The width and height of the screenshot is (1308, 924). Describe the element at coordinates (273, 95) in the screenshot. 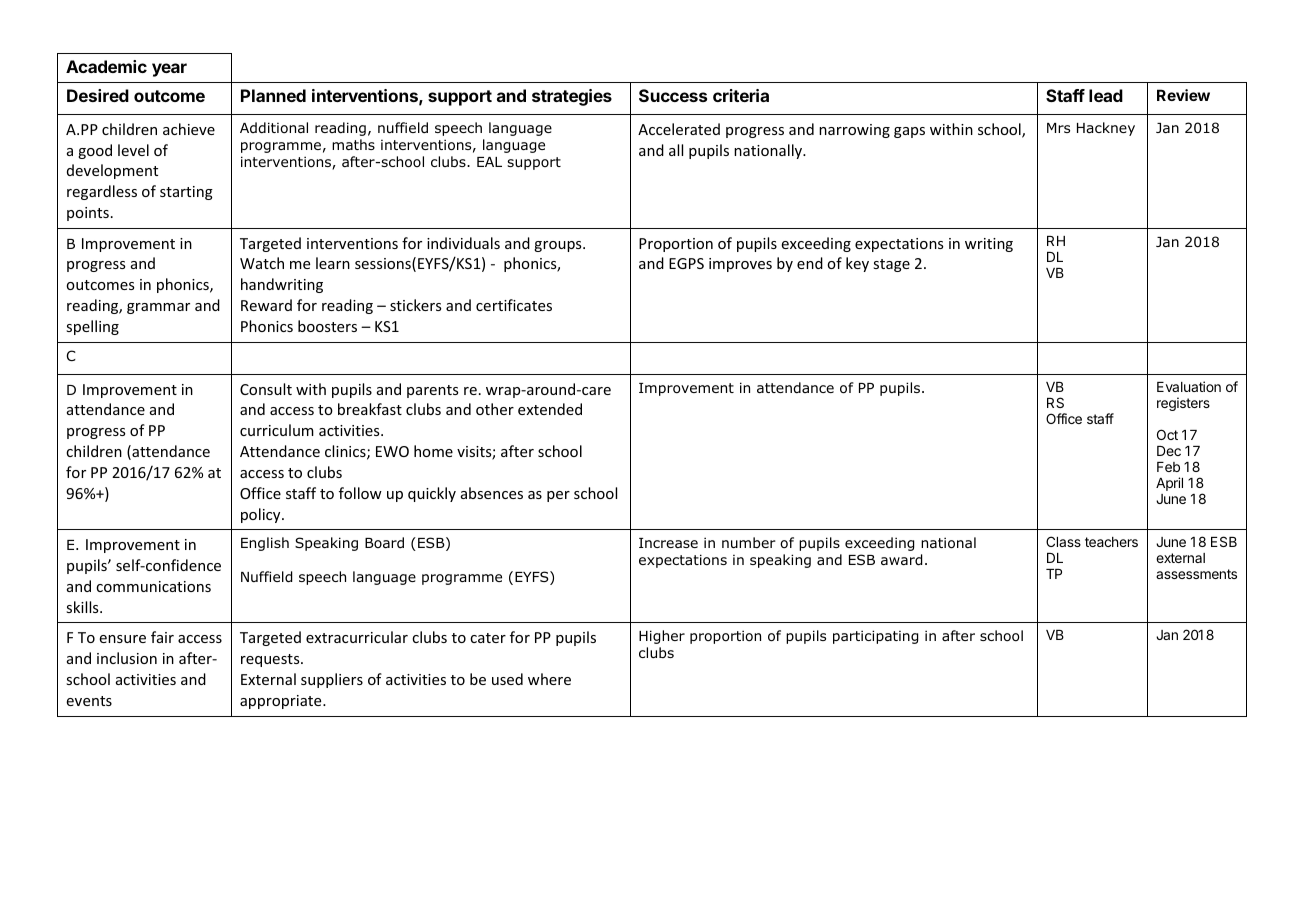

I see `Planned` at that location.
